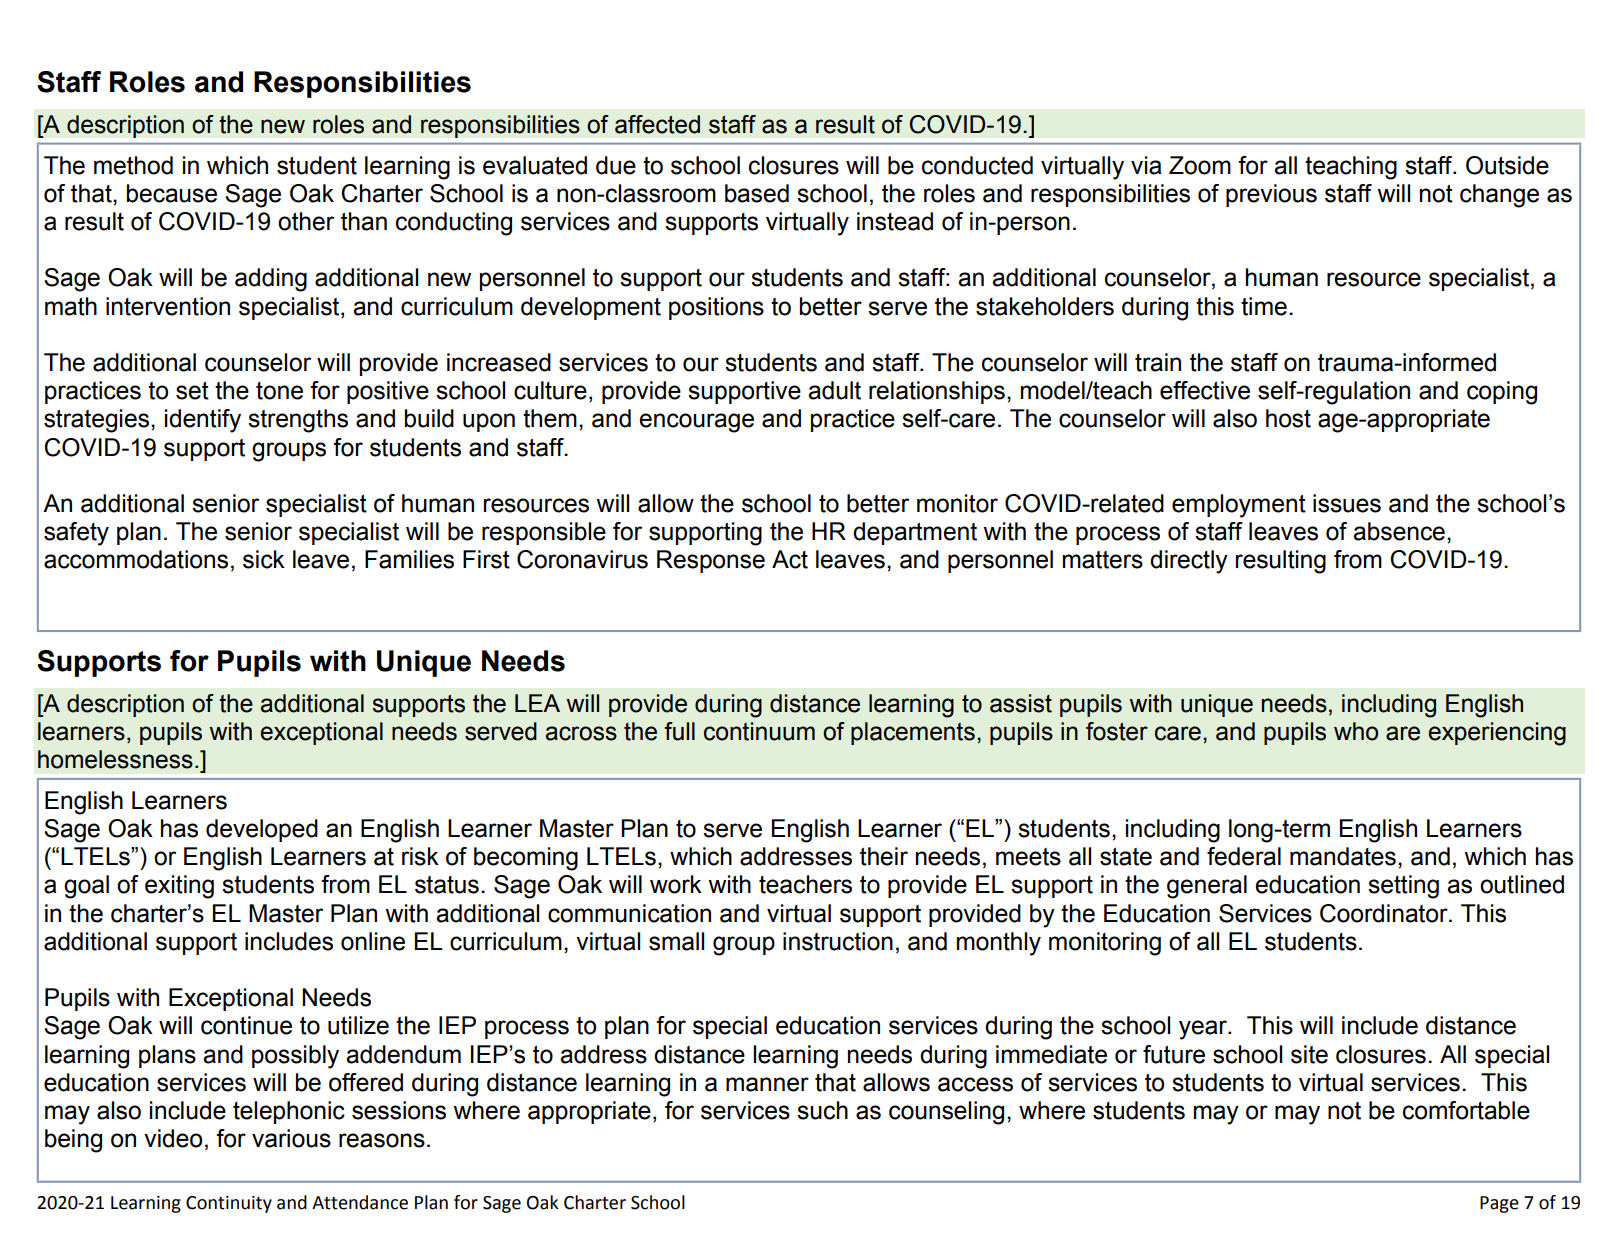 The image size is (1618, 1251). I want to click on host, so click(1288, 418).
